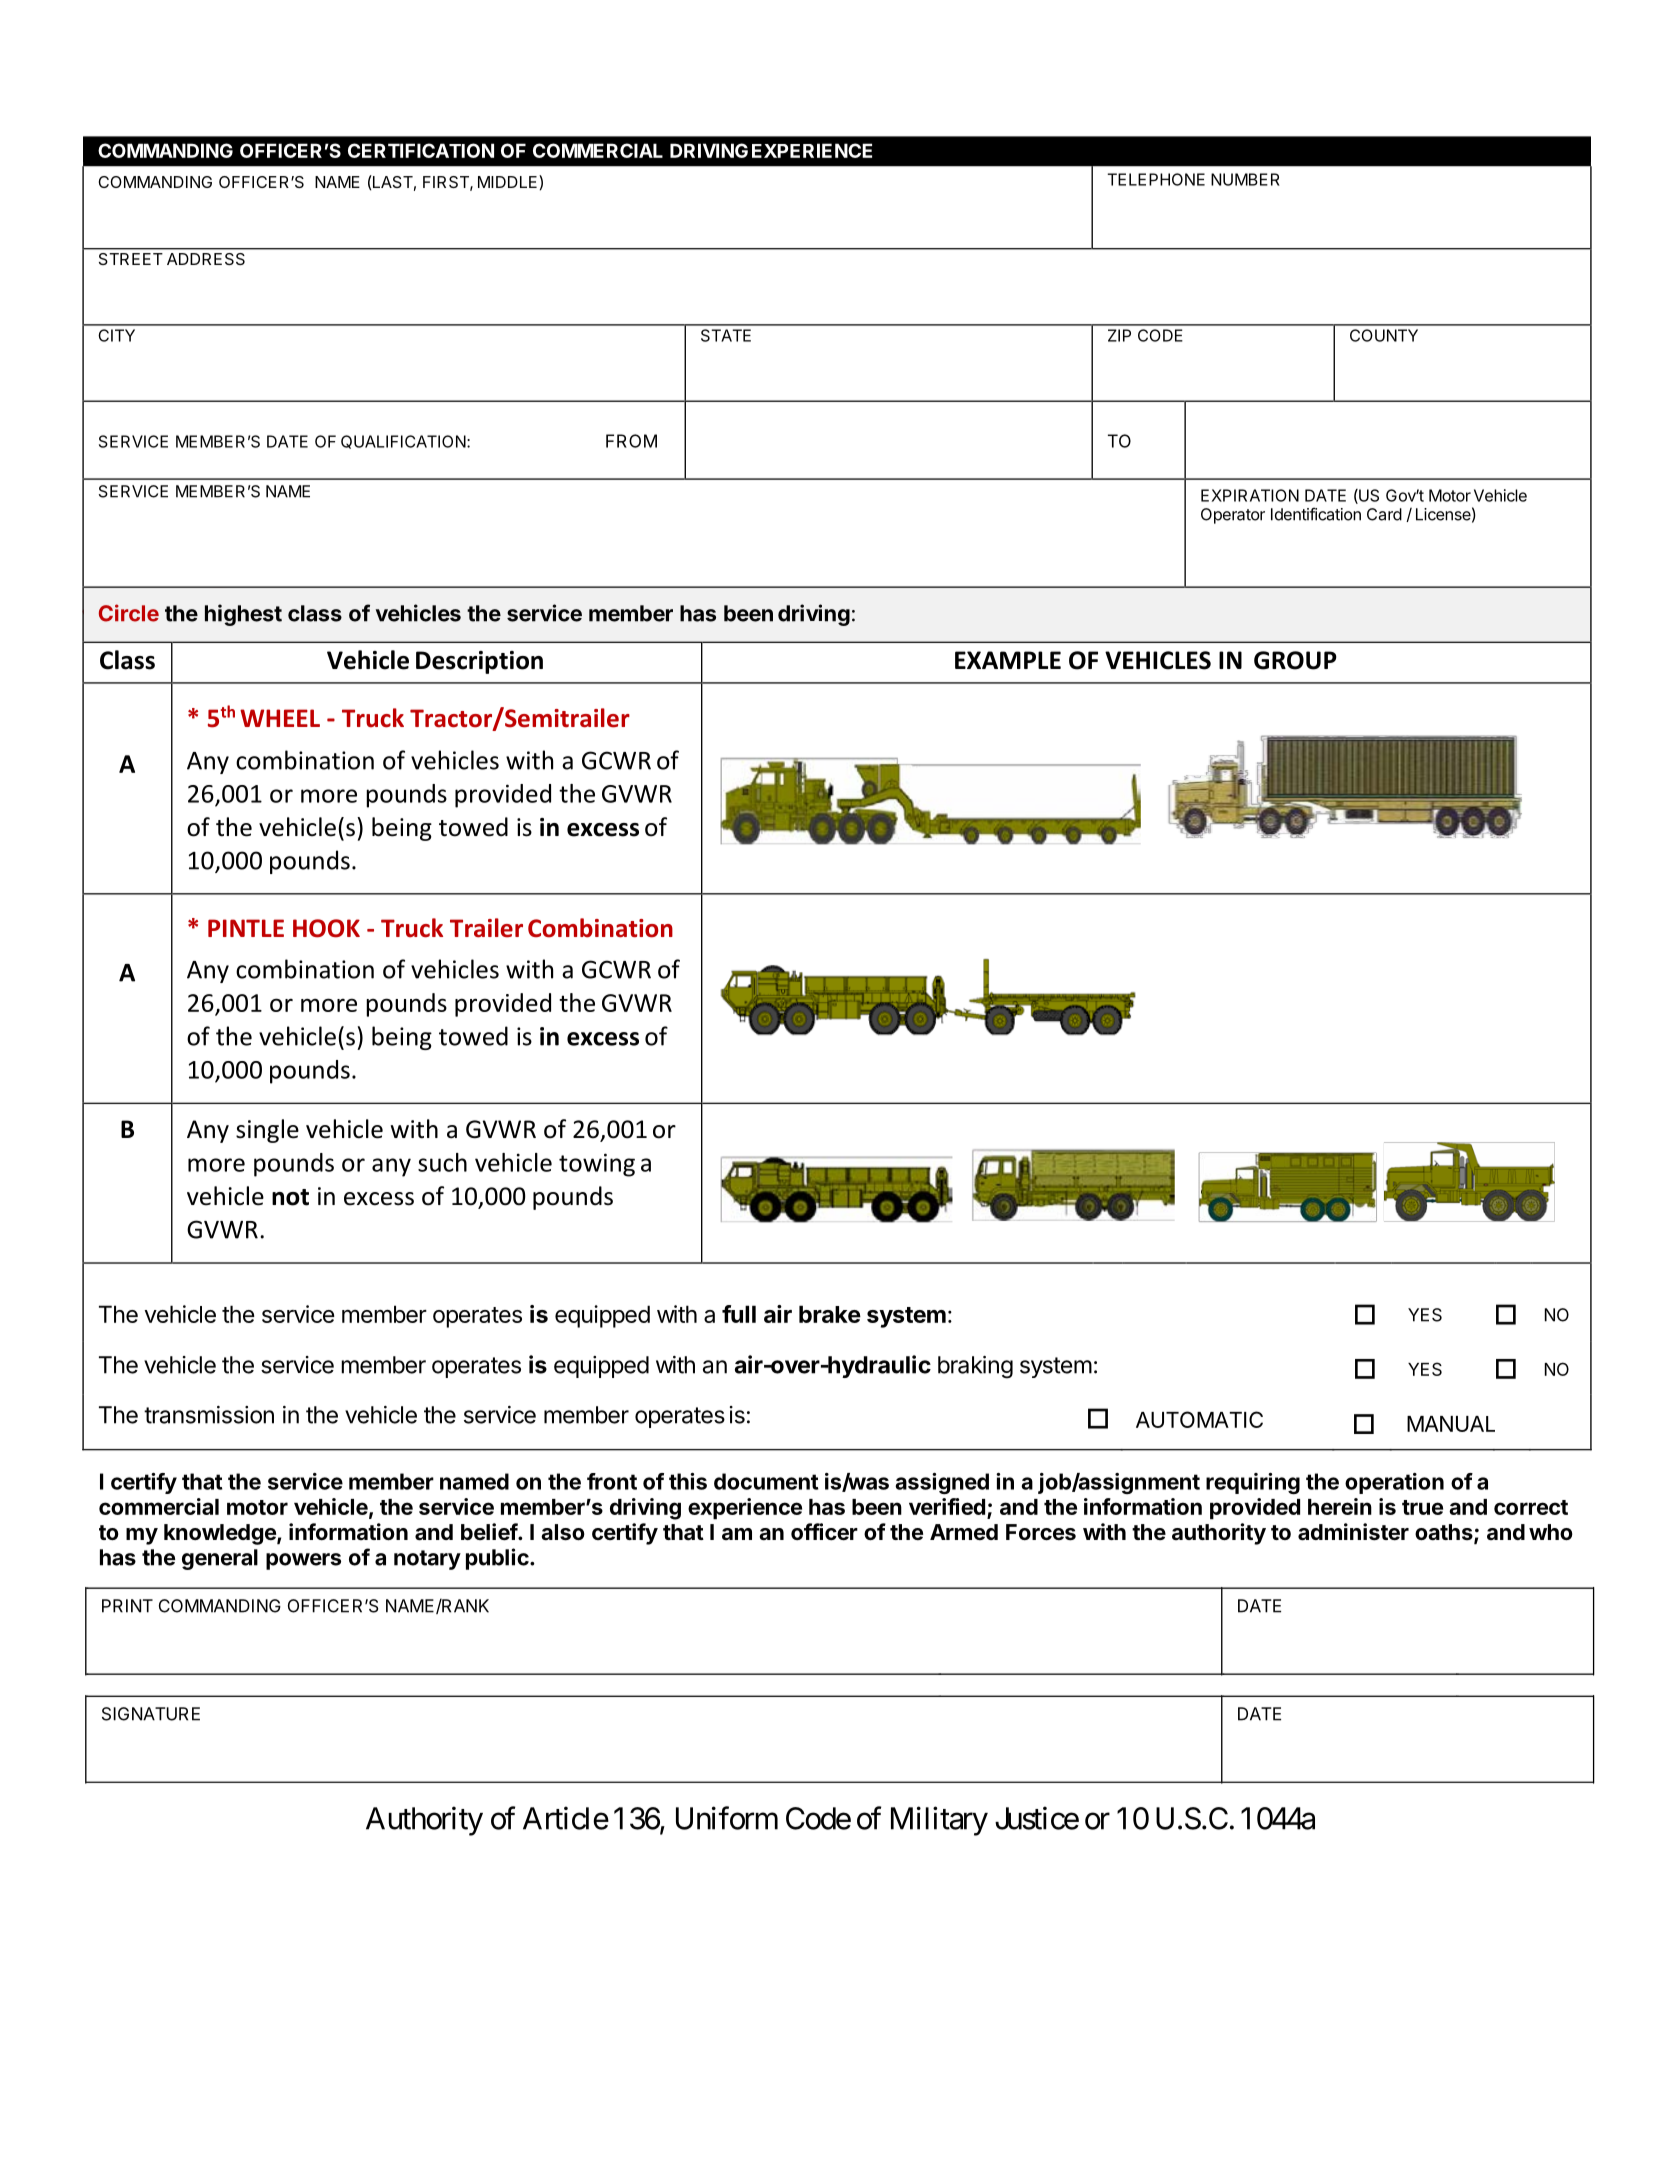  Describe the element at coordinates (1245, 179) in the screenshot. I see `NUMBER` at that location.
